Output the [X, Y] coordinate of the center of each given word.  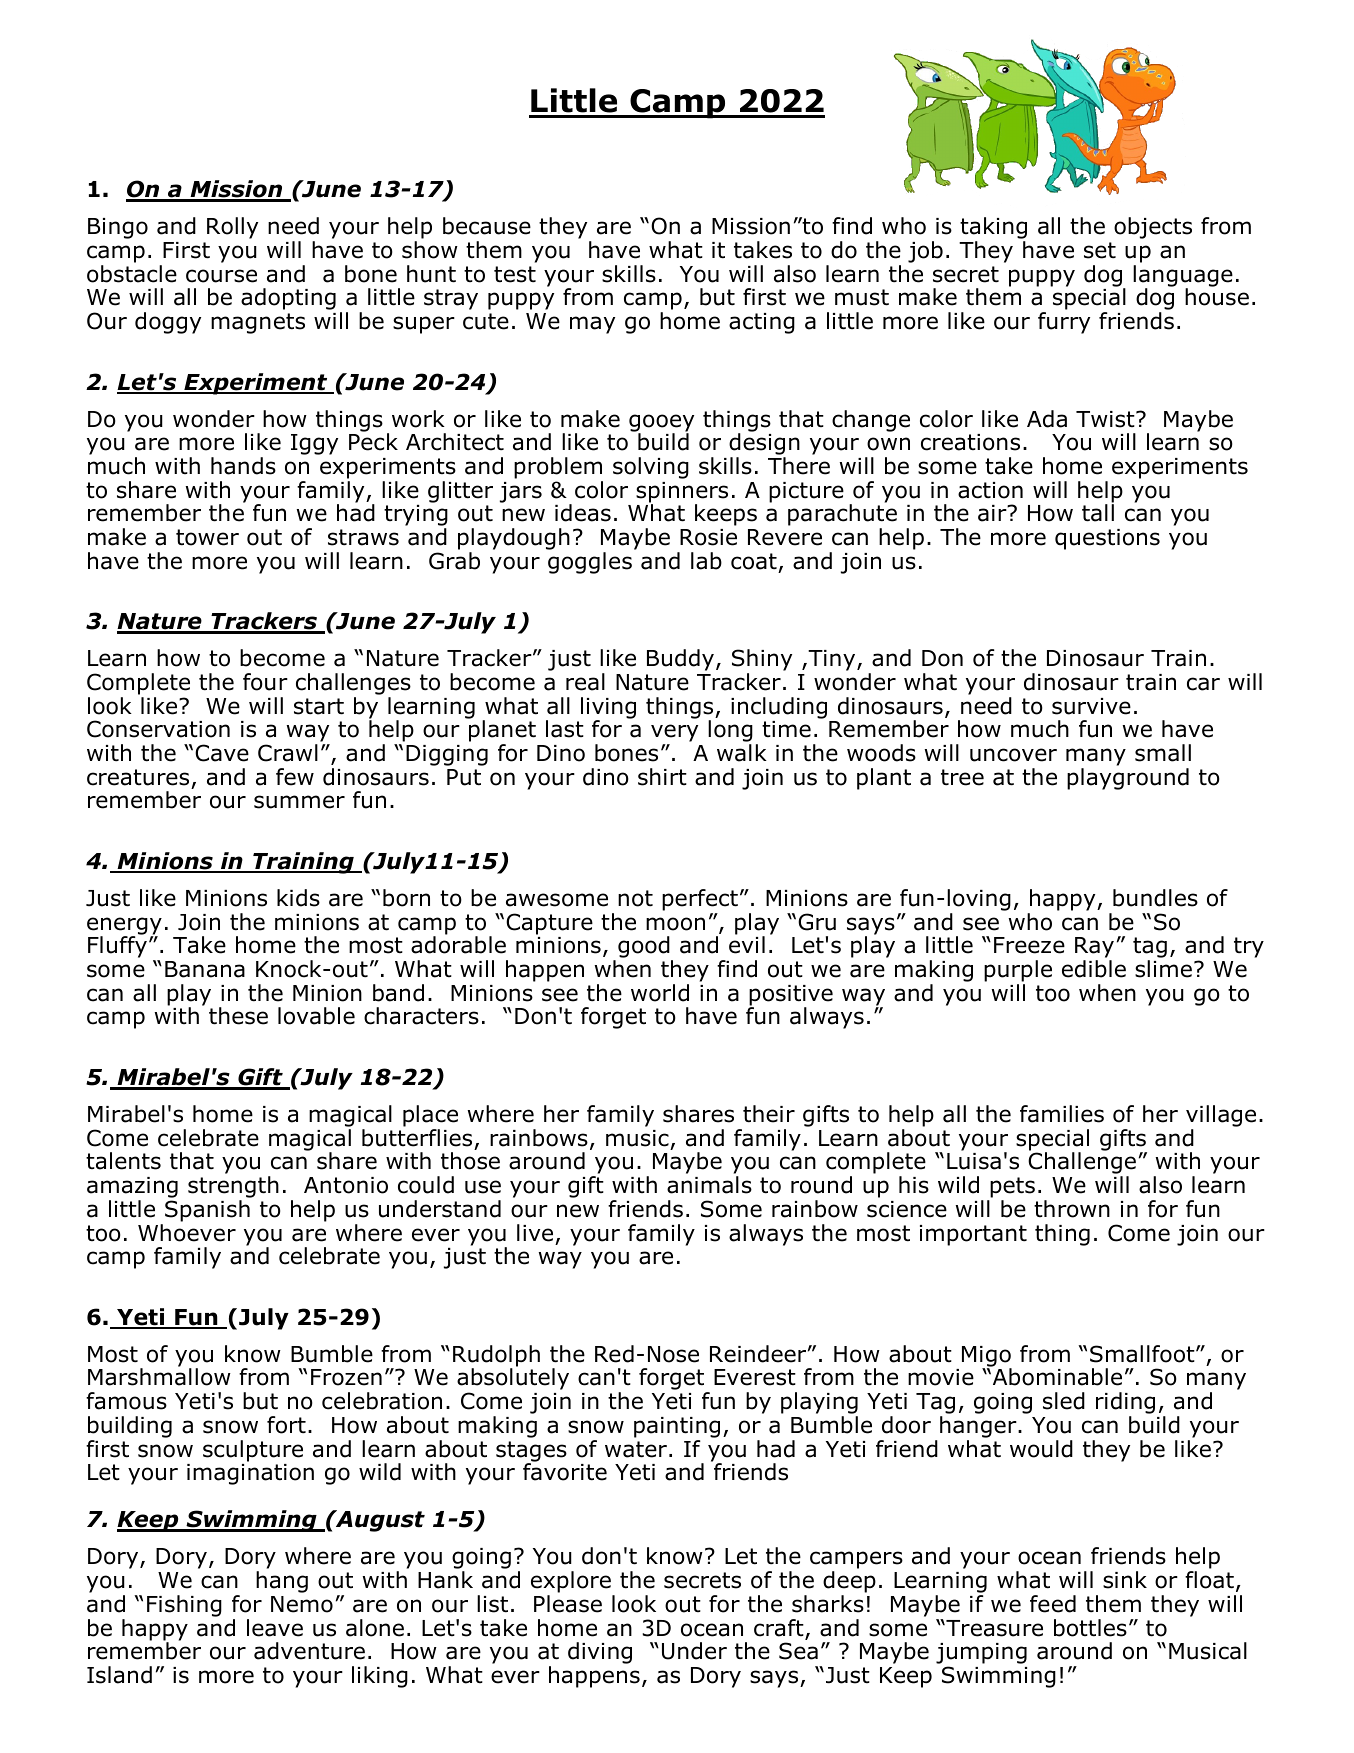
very [674, 734]
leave [275, 1628]
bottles [1090, 1628]
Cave [222, 753]
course [221, 276]
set [1100, 250]
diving [600, 1653]
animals [709, 1185]
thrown [1072, 1209]
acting [762, 323]
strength [233, 1188]
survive [1091, 706]
